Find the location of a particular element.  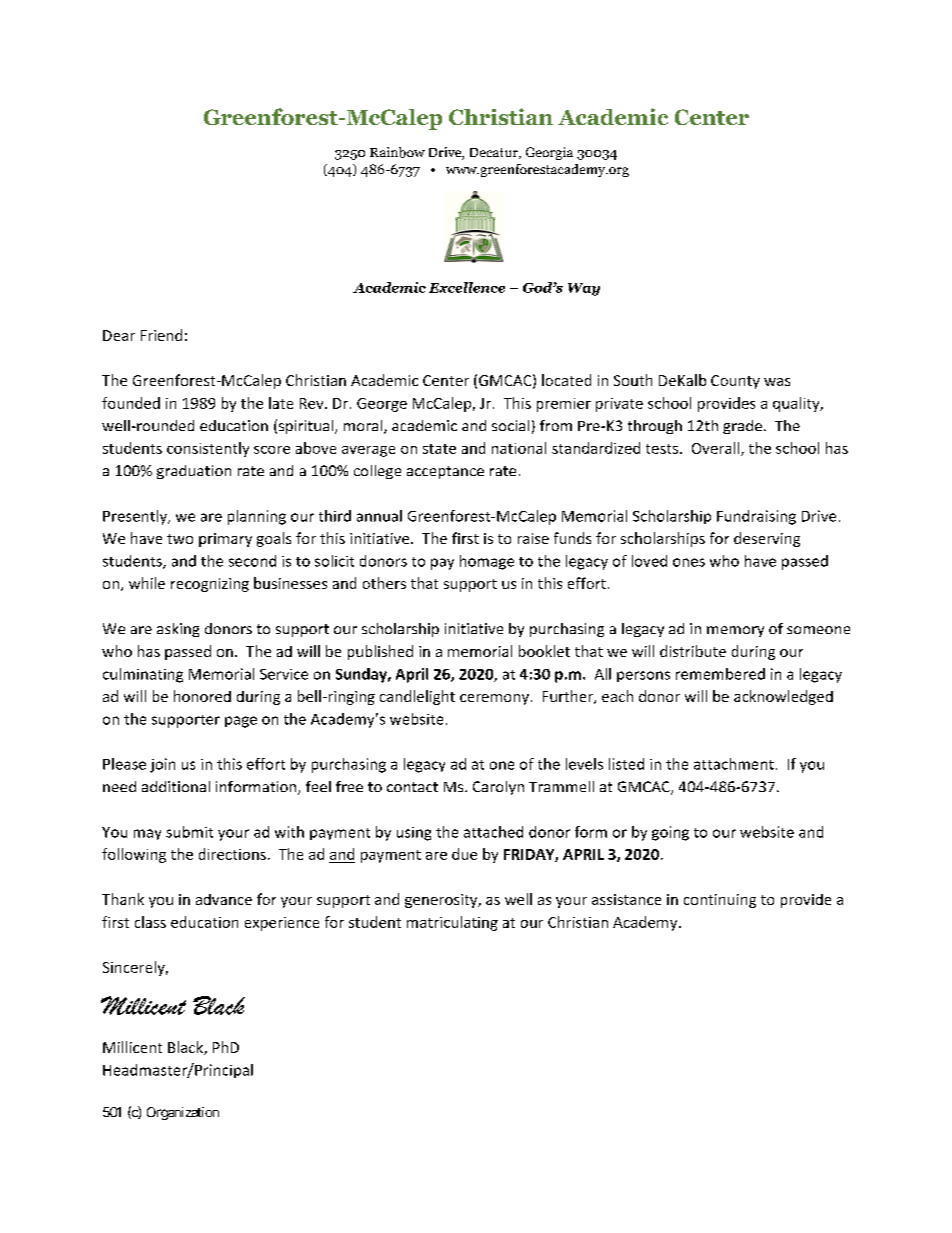

Organization is located at coordinates (183, 1113).
